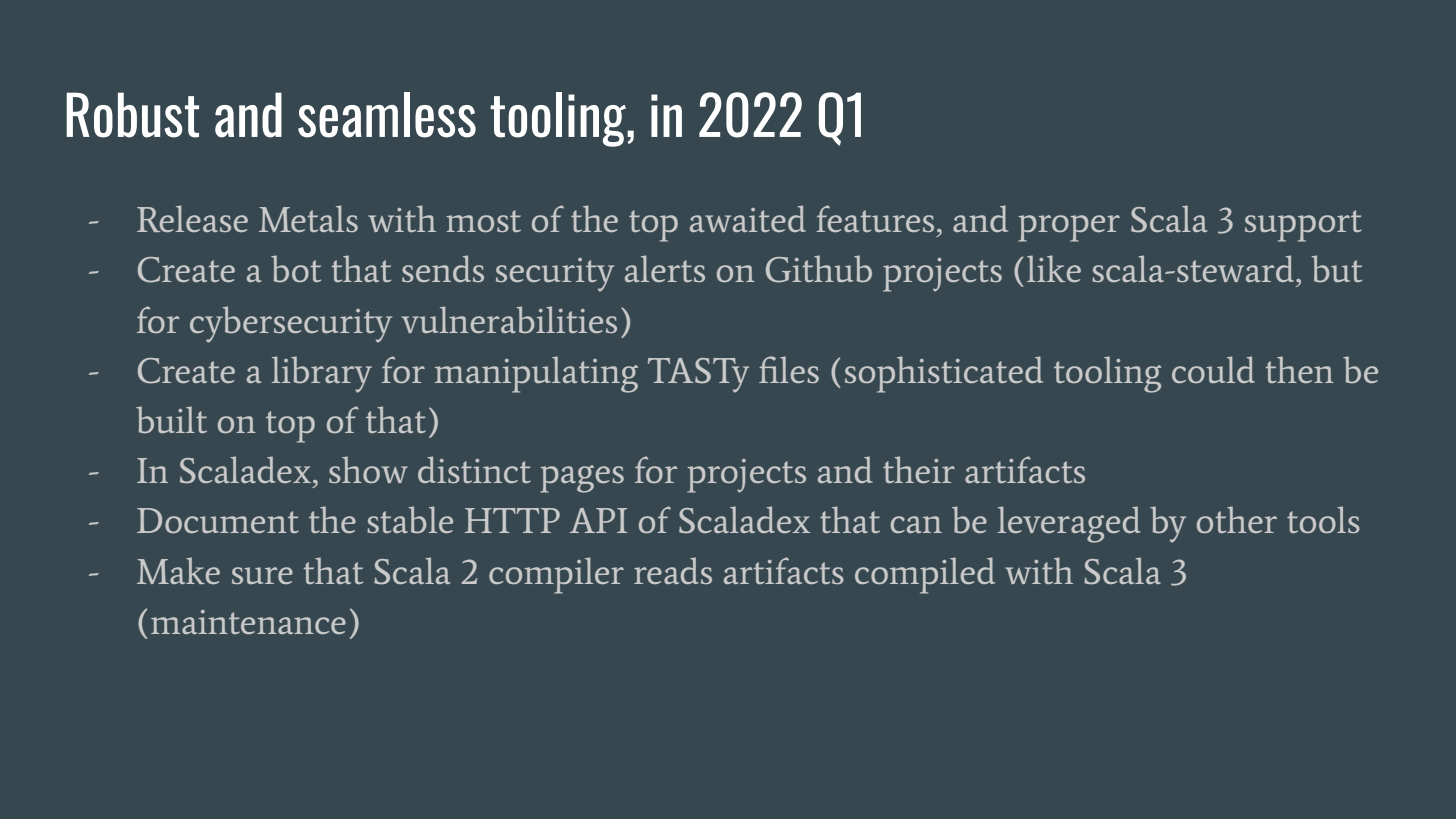 This page has height=819, width=1456. What do you see at coordinates (248, 622) in the page?
I see `maintenance` at bounding box center [248, 622].
